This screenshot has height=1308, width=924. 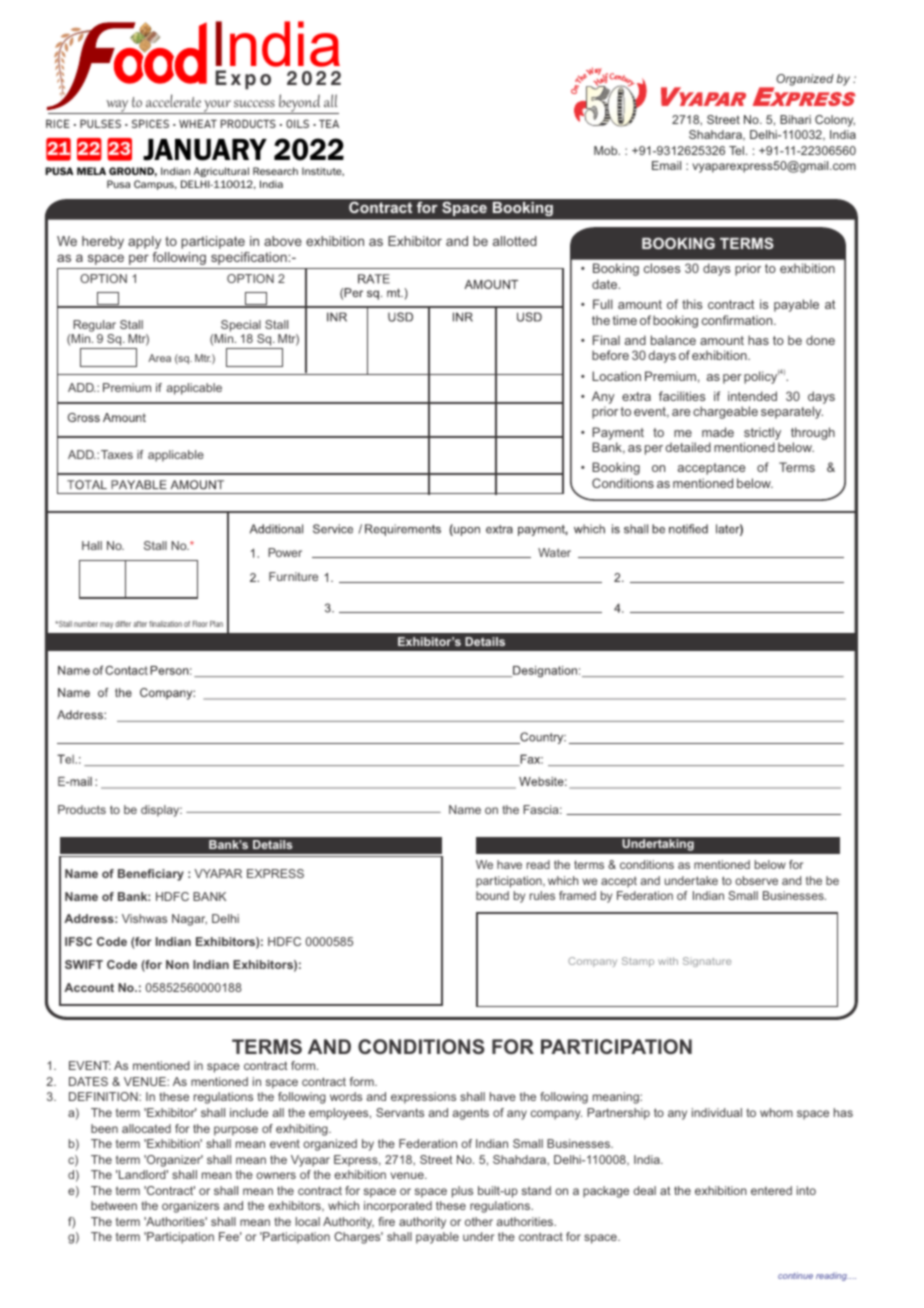 I want to click on SPICES, so click(x=150, y=123).
